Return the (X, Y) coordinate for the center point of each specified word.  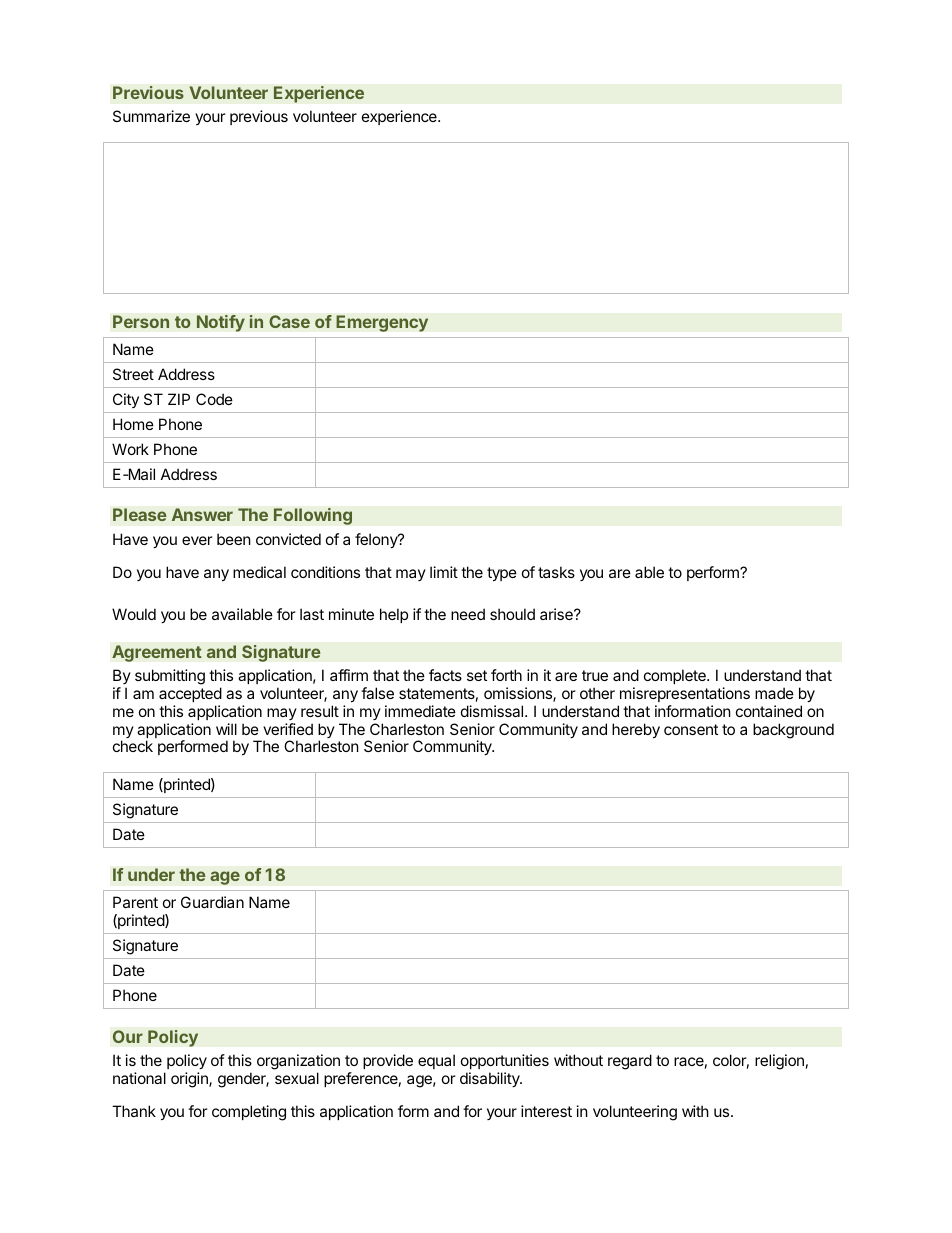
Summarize (151, 116)
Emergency (382, 323)
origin (190, 1080)
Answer (202, 514)
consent (691, 729)
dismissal (493, 711)
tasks (556, 572)
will (226, 729)
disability (491, 1079)
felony (377, 540)
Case (289, 322)
